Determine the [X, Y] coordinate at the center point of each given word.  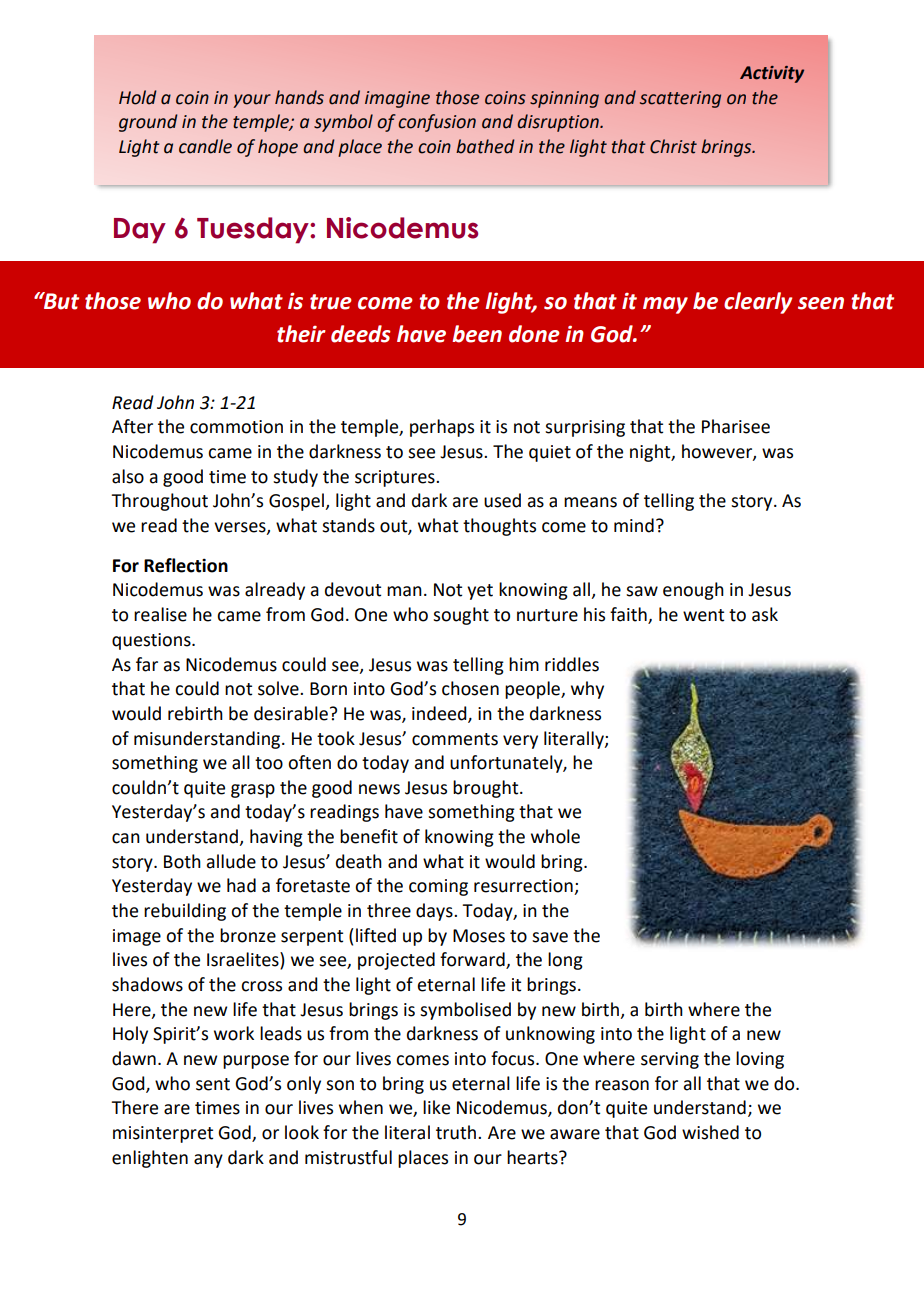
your [252, 101]
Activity [772, 74]
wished [710, 1132]
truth [457, 1132]
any [208, 1161]
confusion [437, 123]
